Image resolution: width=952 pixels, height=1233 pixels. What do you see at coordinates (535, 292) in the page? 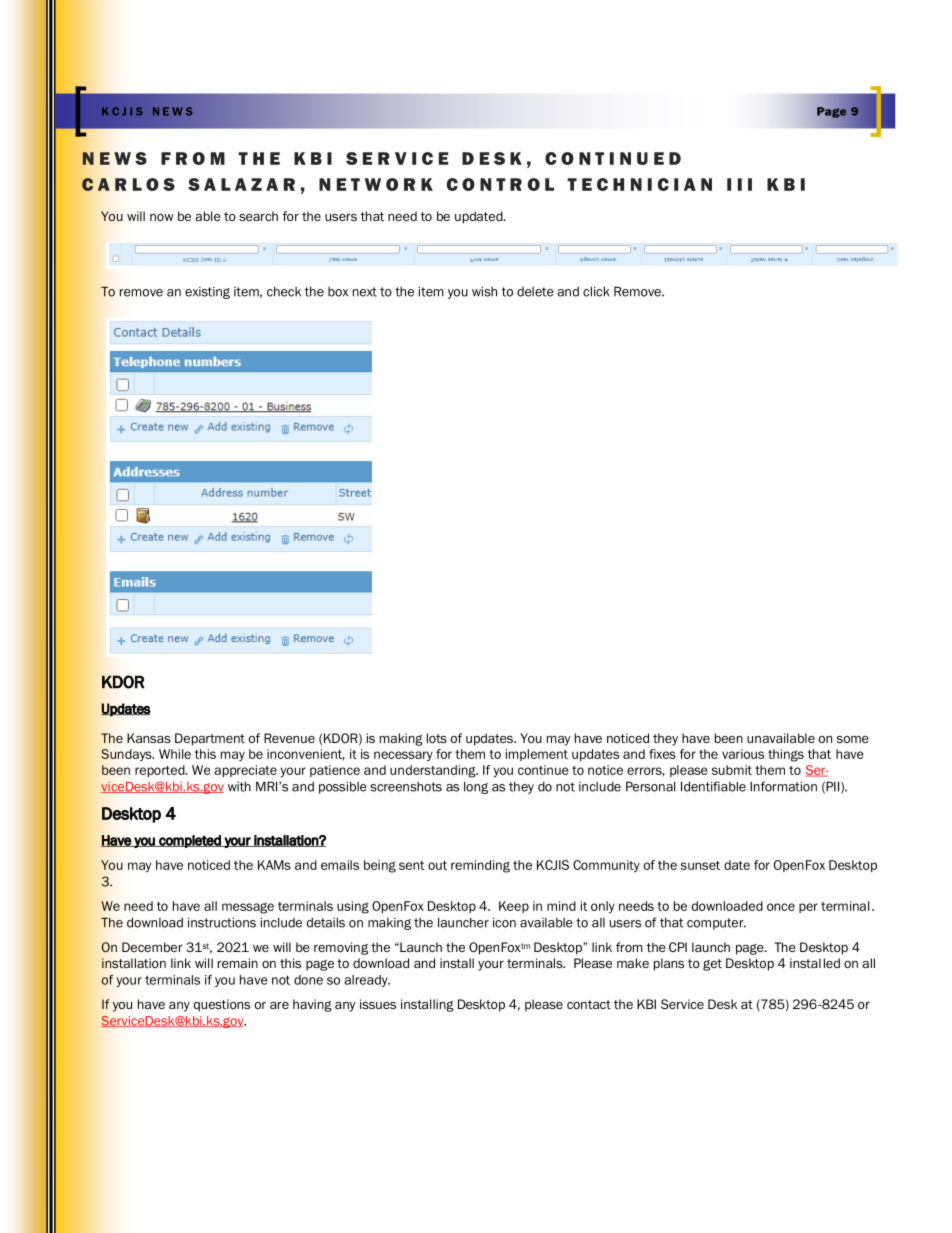
I see `delete` at bounding box center [535, 292].
